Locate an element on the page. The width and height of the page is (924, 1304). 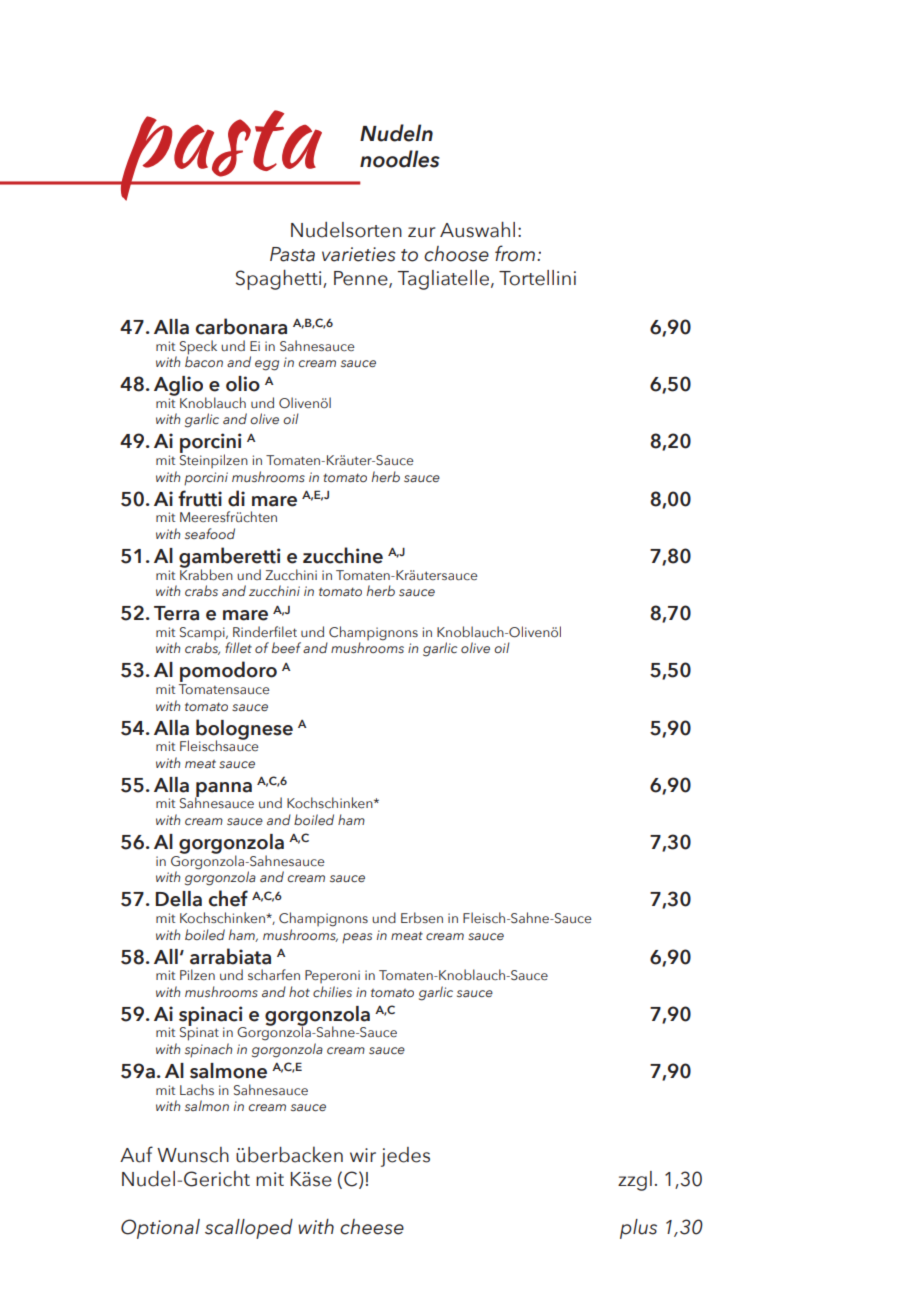
chilies is located at coordinates (332, 992).
